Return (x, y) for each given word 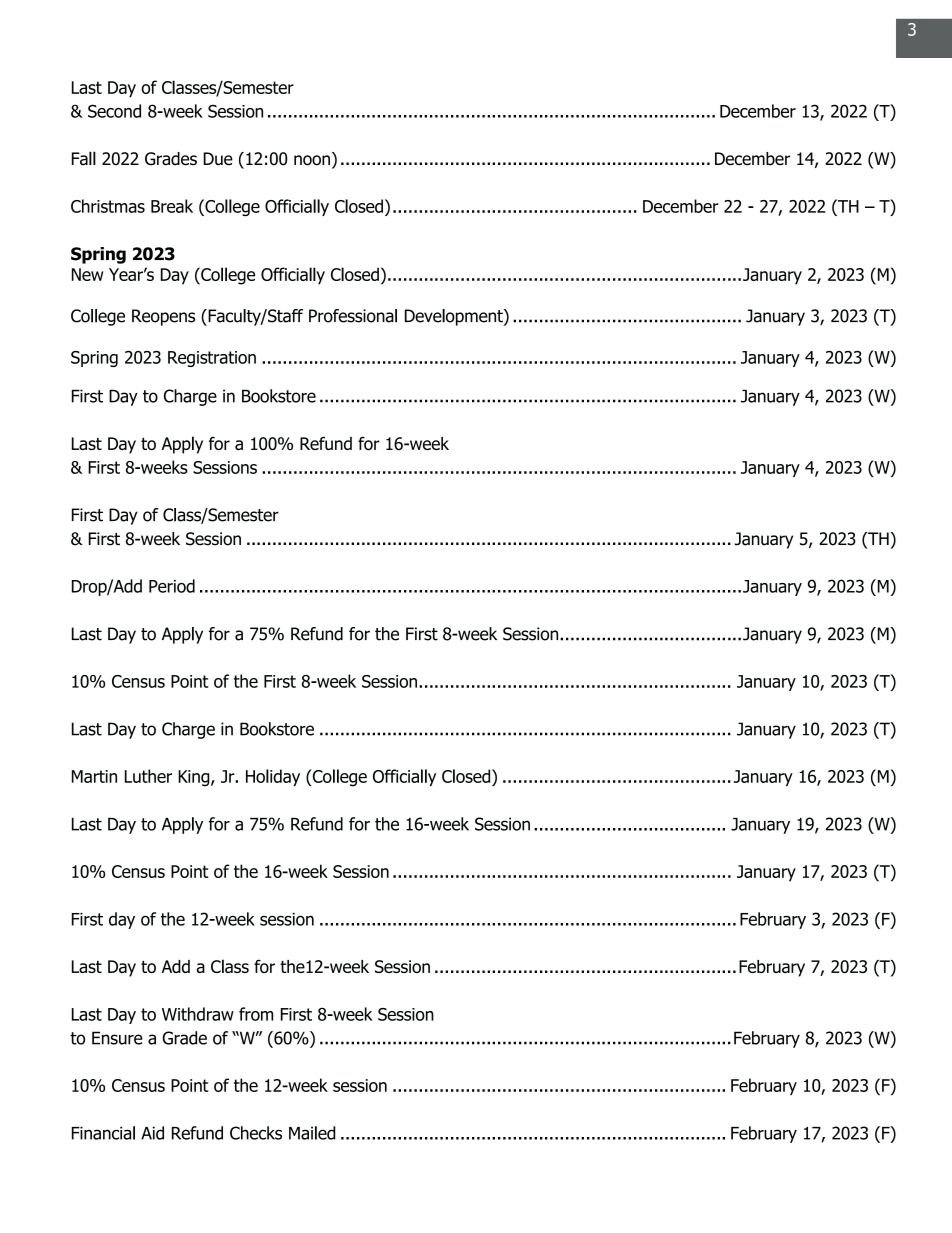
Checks (256, 1133)
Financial (103, 1133)
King (195, 778)
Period (172, 586)
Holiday (273, 777)
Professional (353, 316)
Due (218, 159)
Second (114, 111)
